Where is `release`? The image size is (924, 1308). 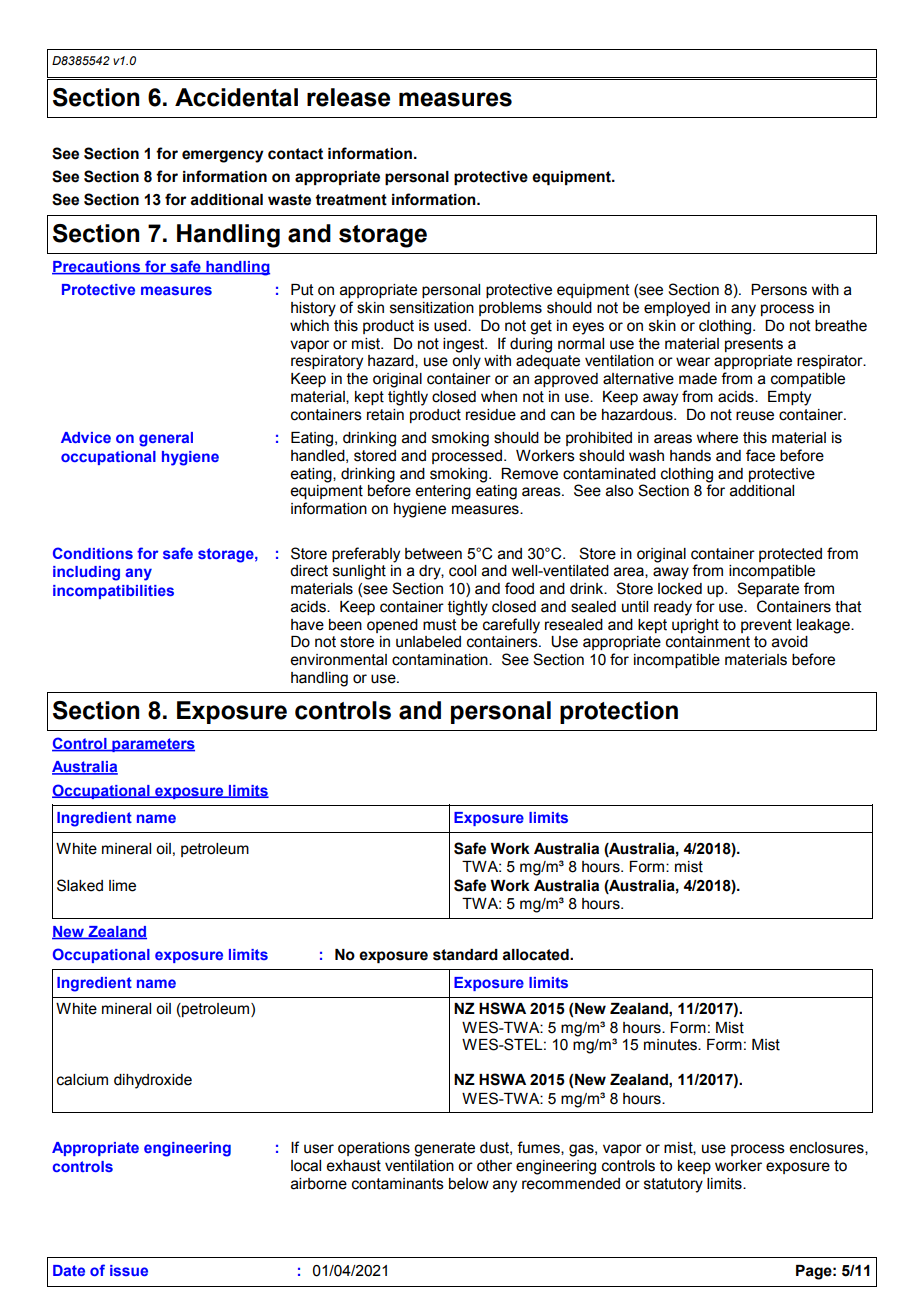
release is located at coordinates (348, 97).
